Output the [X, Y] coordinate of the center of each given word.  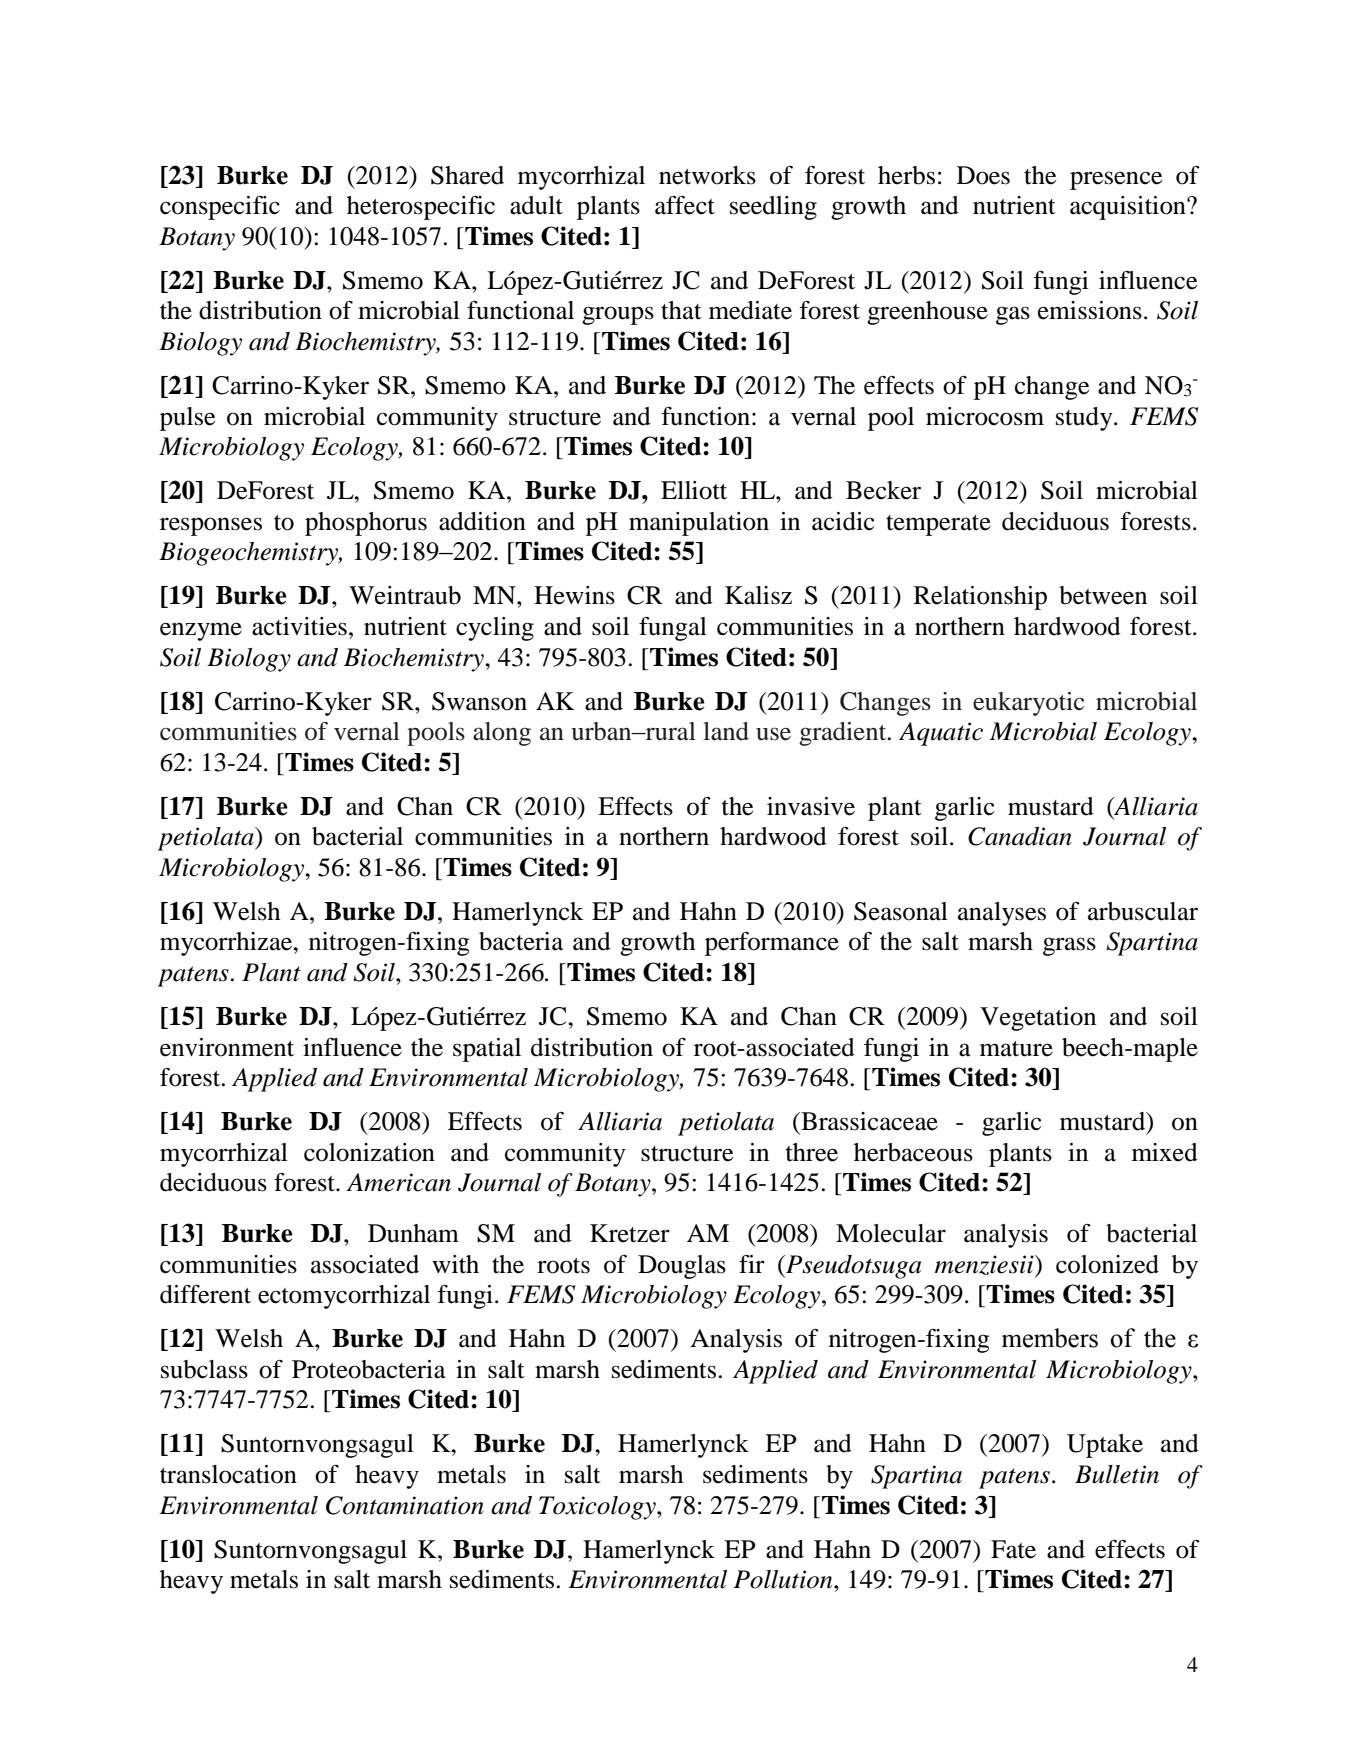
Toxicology [598, 1508]
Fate [1013, 1549]
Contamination [405, 1505]
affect [685, 205]
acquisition [1129, 208]
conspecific [220, 208]
